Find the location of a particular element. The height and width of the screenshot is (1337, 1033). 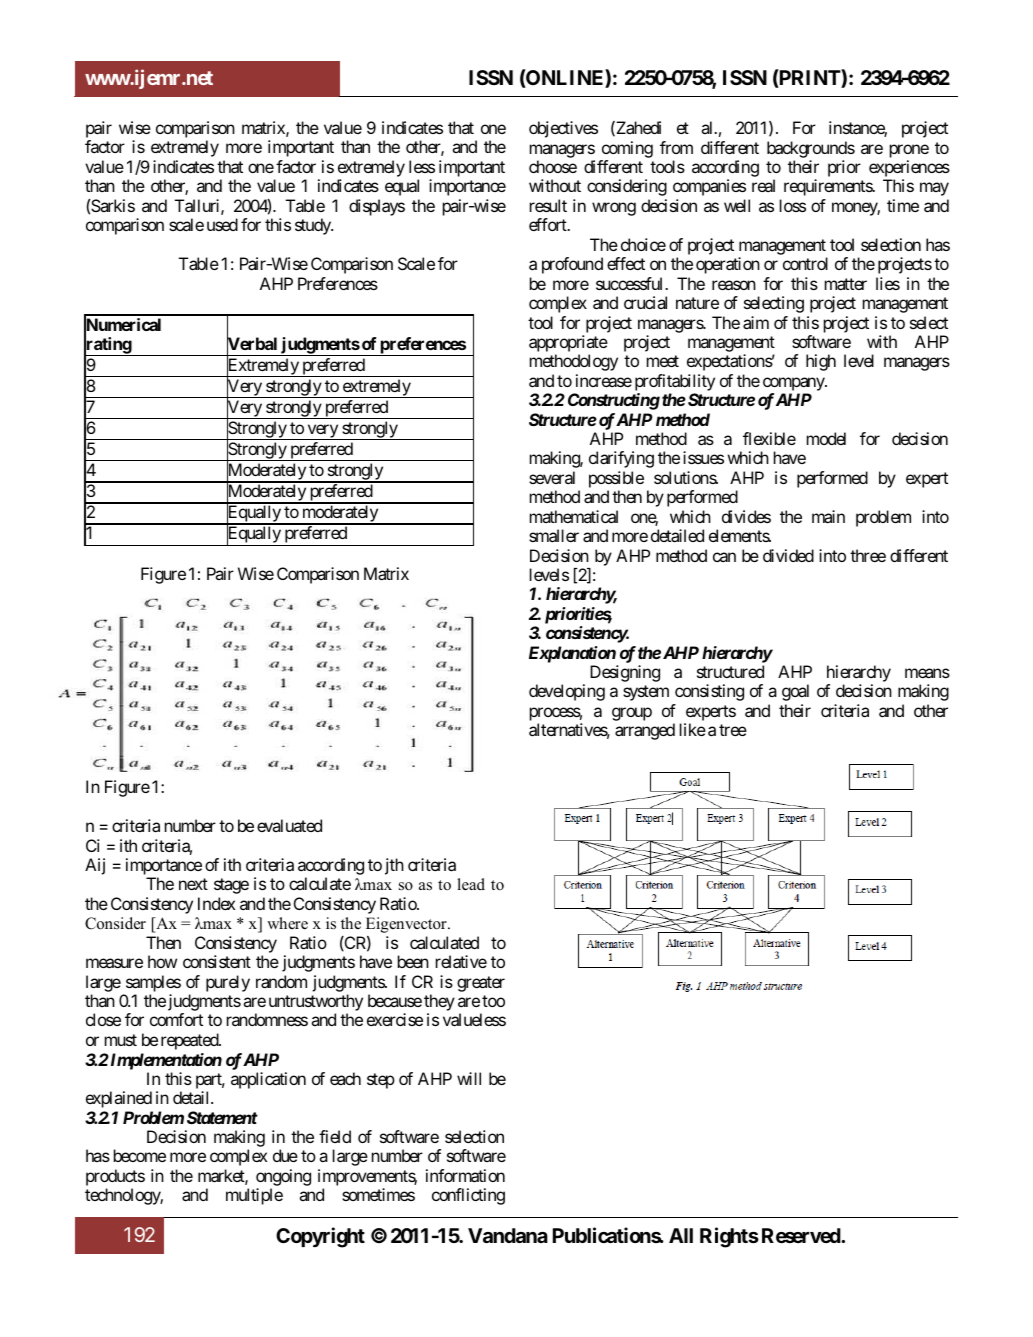

model is located at coordinates (826, 438).
